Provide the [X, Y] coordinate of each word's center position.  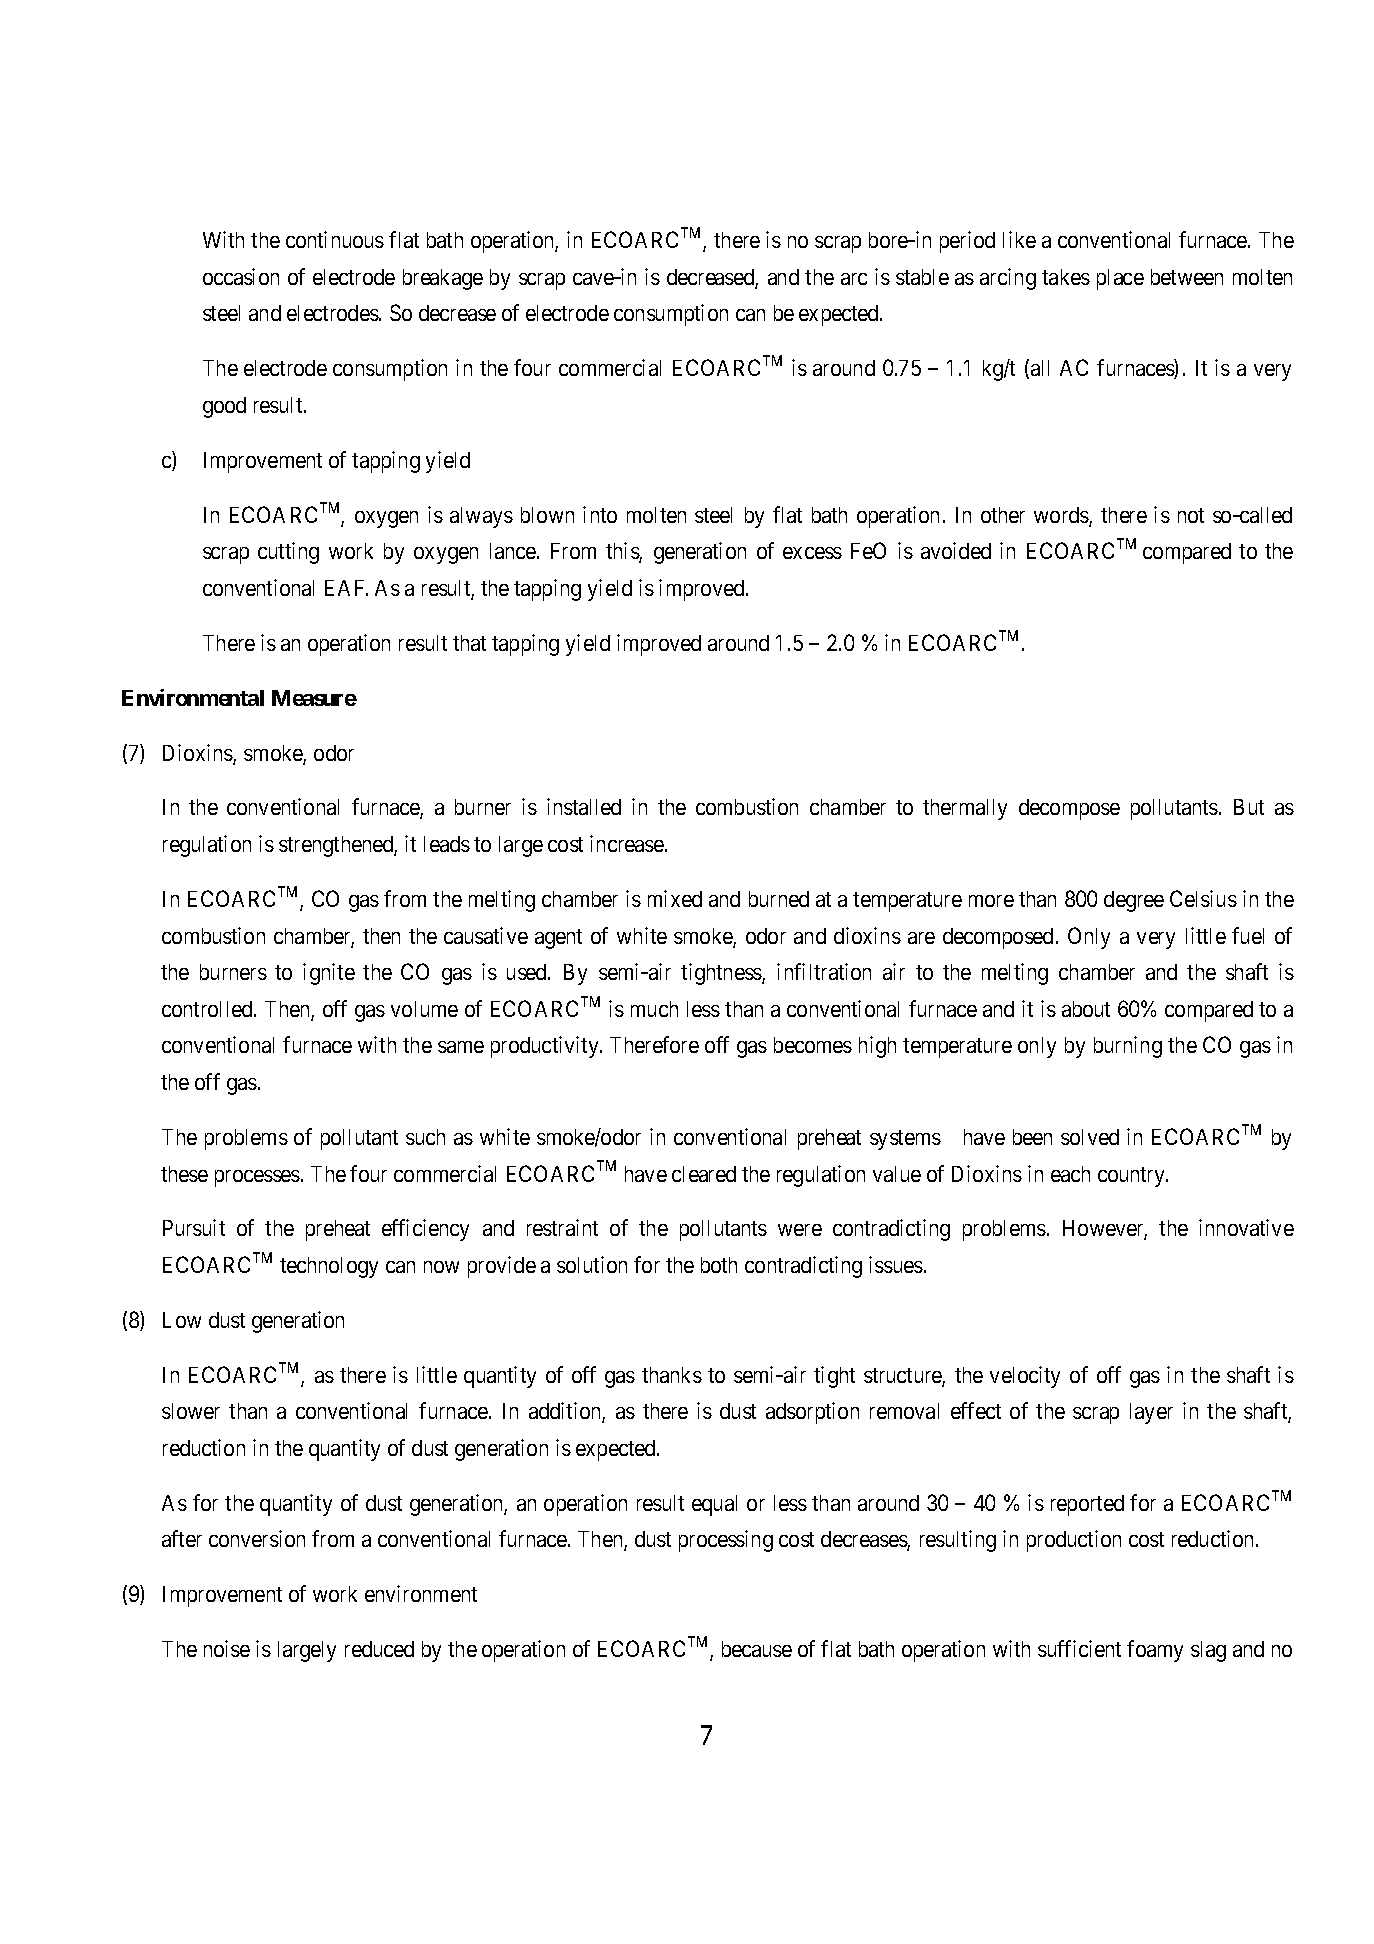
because [757, 1649]
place [1120, 279]
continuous [335, 239]
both [719, 1265]
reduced [379, 1649]
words [1062, 516]
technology [329, 1267]
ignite [329, 974]
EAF [346, 588]
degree [1134, 901]
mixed [675, 898]
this [623, 552]
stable [922, 277]
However [1105, 1230]
